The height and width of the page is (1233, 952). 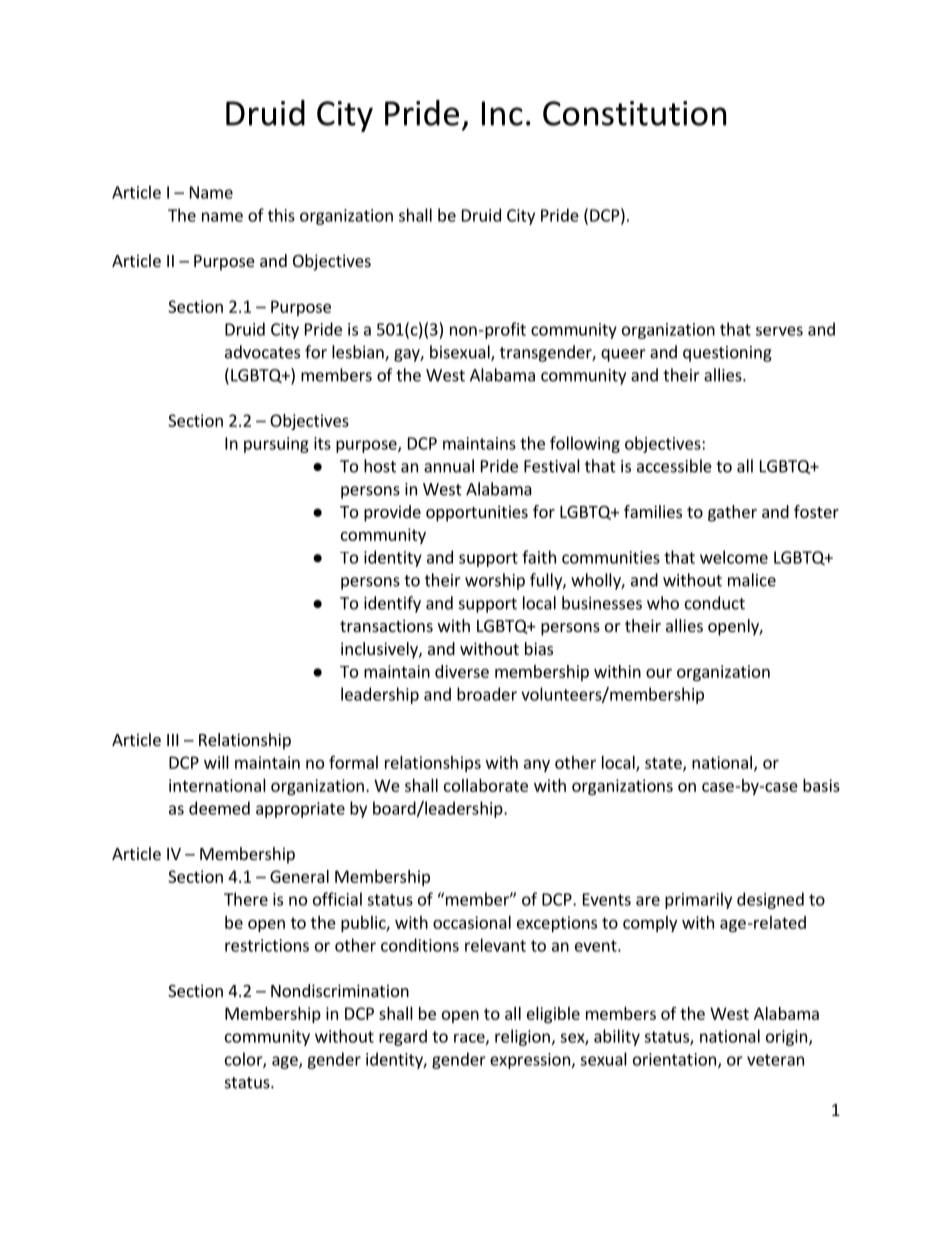 I want to click on accessible, so click(x=674, y=466).
